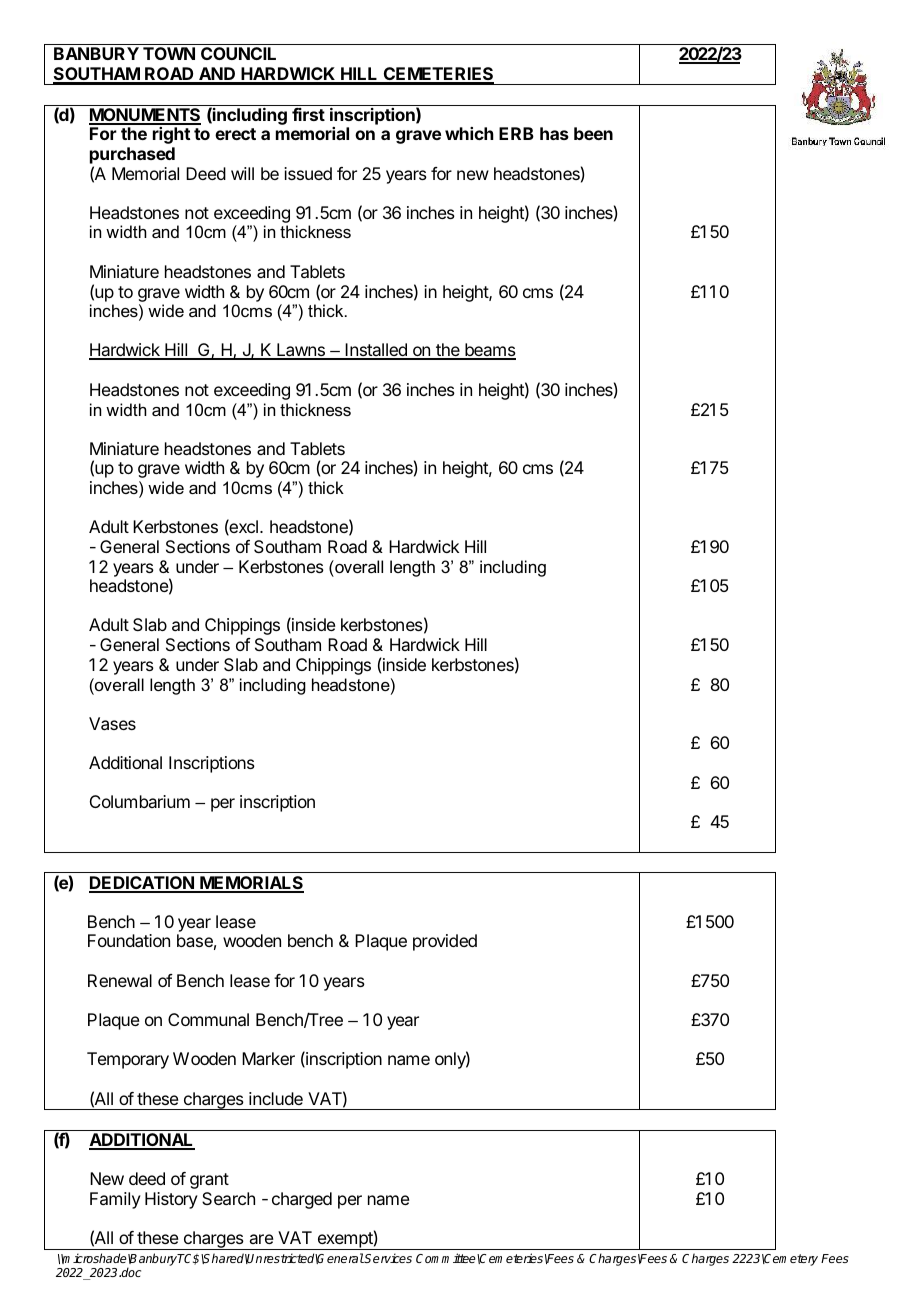 The width and height of the page is (924, 1307). What do you see at coordinates (169, 53) in the page?
I see `TOWN` at bounding box center [169, 53].
